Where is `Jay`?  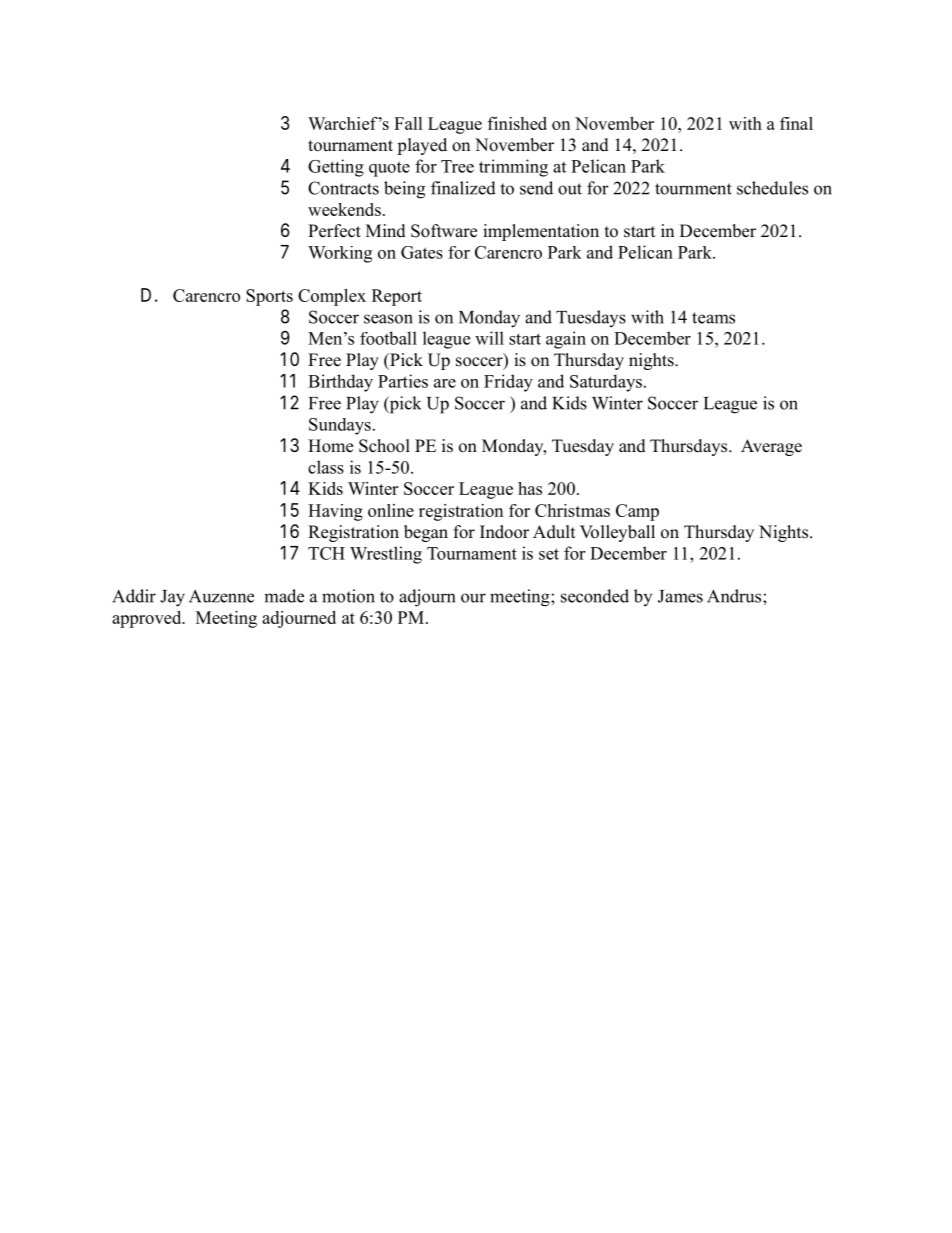 Jay is located at coordinates (172, 598).
